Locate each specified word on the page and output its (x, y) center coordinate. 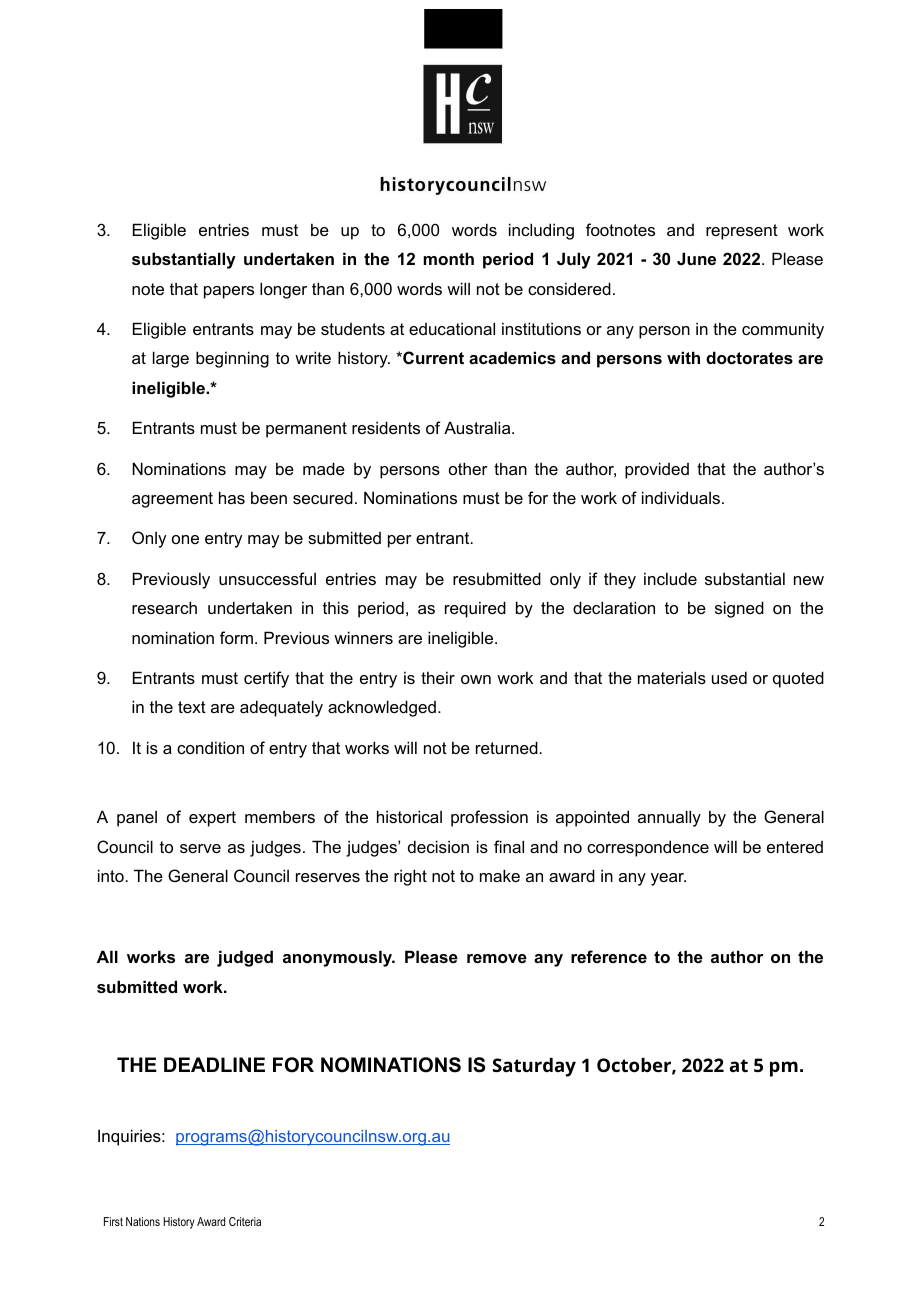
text (192, 707)
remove (497, 958)
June (696, 258)
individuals (681, 497)
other (468, 468)
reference (609, 956)
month (448, 258)
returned (508, 747)
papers (229, 292)
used (729, 677)
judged (245, 958)
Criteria (245, 1221)
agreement (172, 500)
